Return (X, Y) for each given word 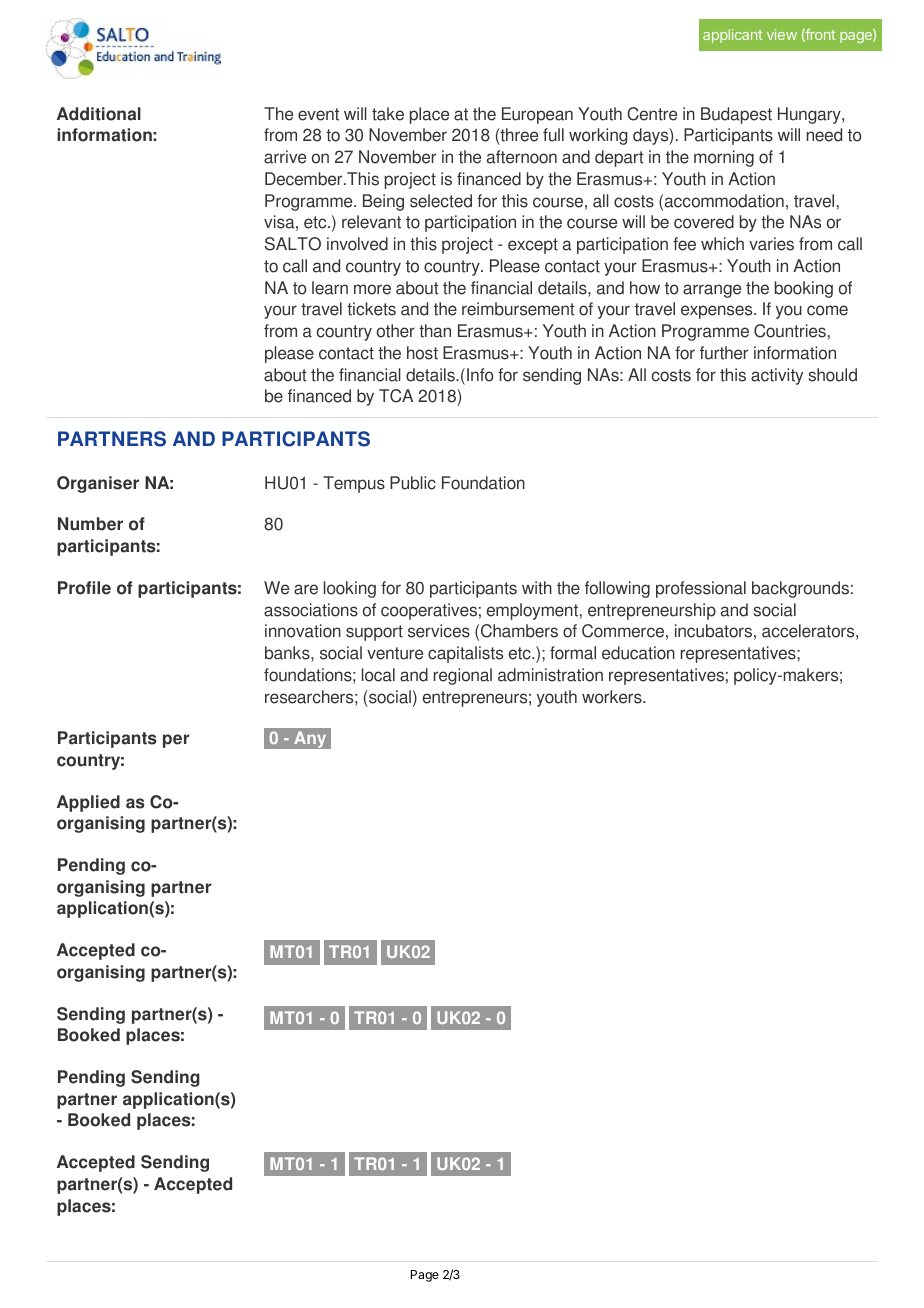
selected (441, 201)
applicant (733, 36)
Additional (99, 114)
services (439, 631)
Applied (88, 803)
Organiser (98, 484)
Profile (84, 588)
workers (613, 697)
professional (701, 589)
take (388, 114)
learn (330, 288)
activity (777, 376)
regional (463, 676)
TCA (396, 396)
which (722, 244)
